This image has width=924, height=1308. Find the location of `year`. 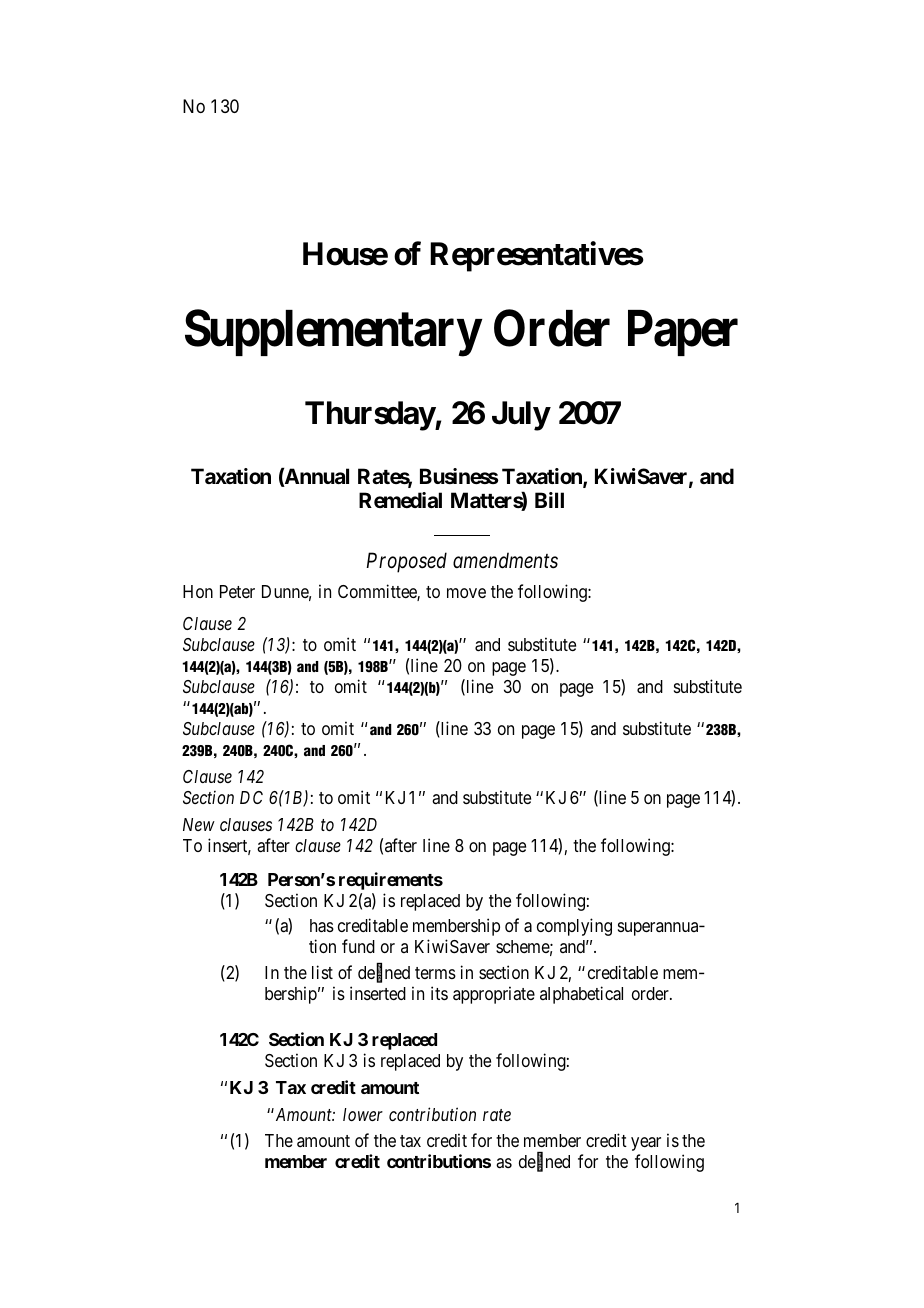

year is located at coordinates (646, 1144).
